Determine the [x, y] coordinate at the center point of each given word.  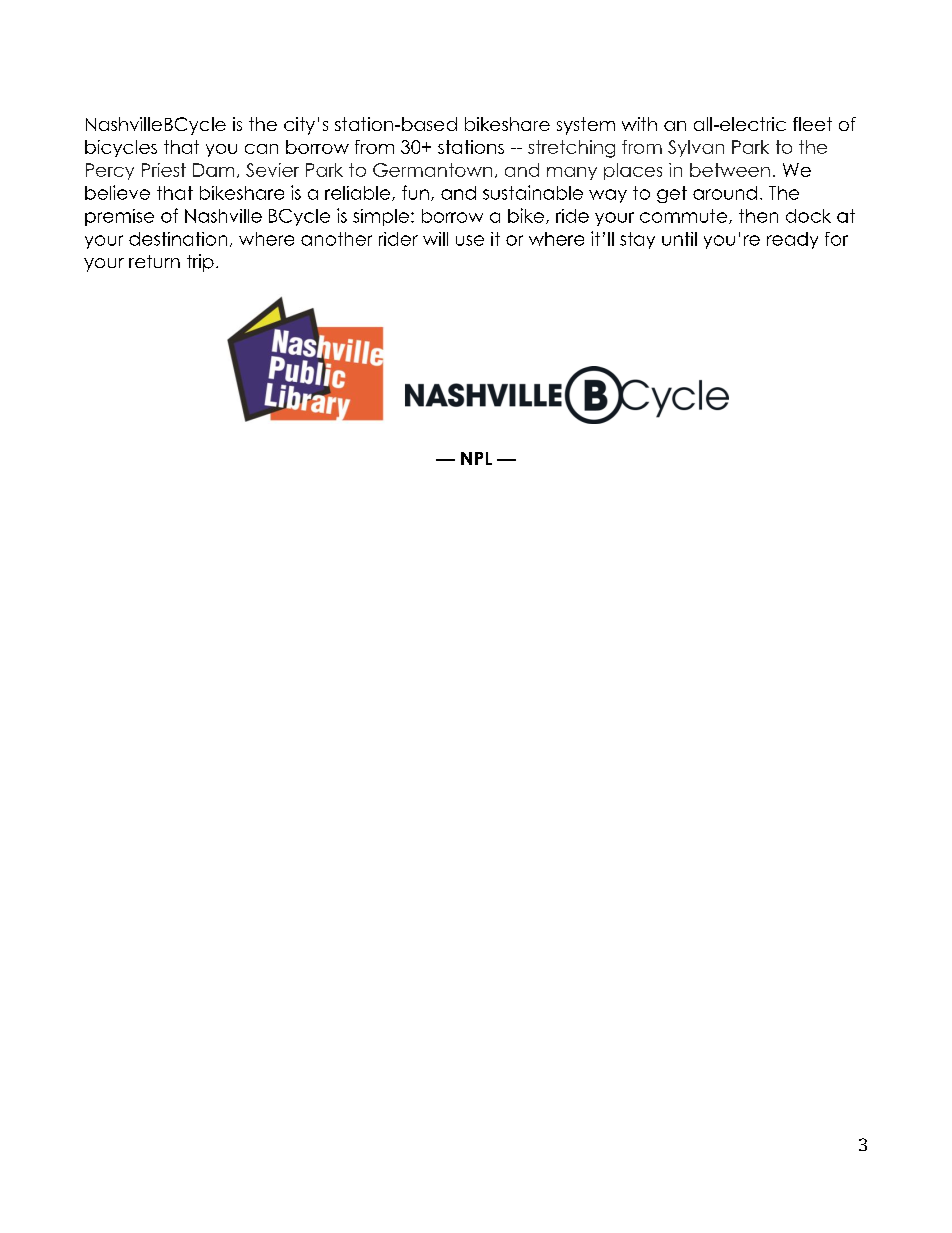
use [470, 240]
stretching [571, 149]
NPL [476, 458]
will [435, 239]
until [679, 239]
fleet [812, 124]
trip [200, 263]
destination [178, 239]
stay [637, 240]
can [261, 149]
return [154, 261]
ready [792, 240]
